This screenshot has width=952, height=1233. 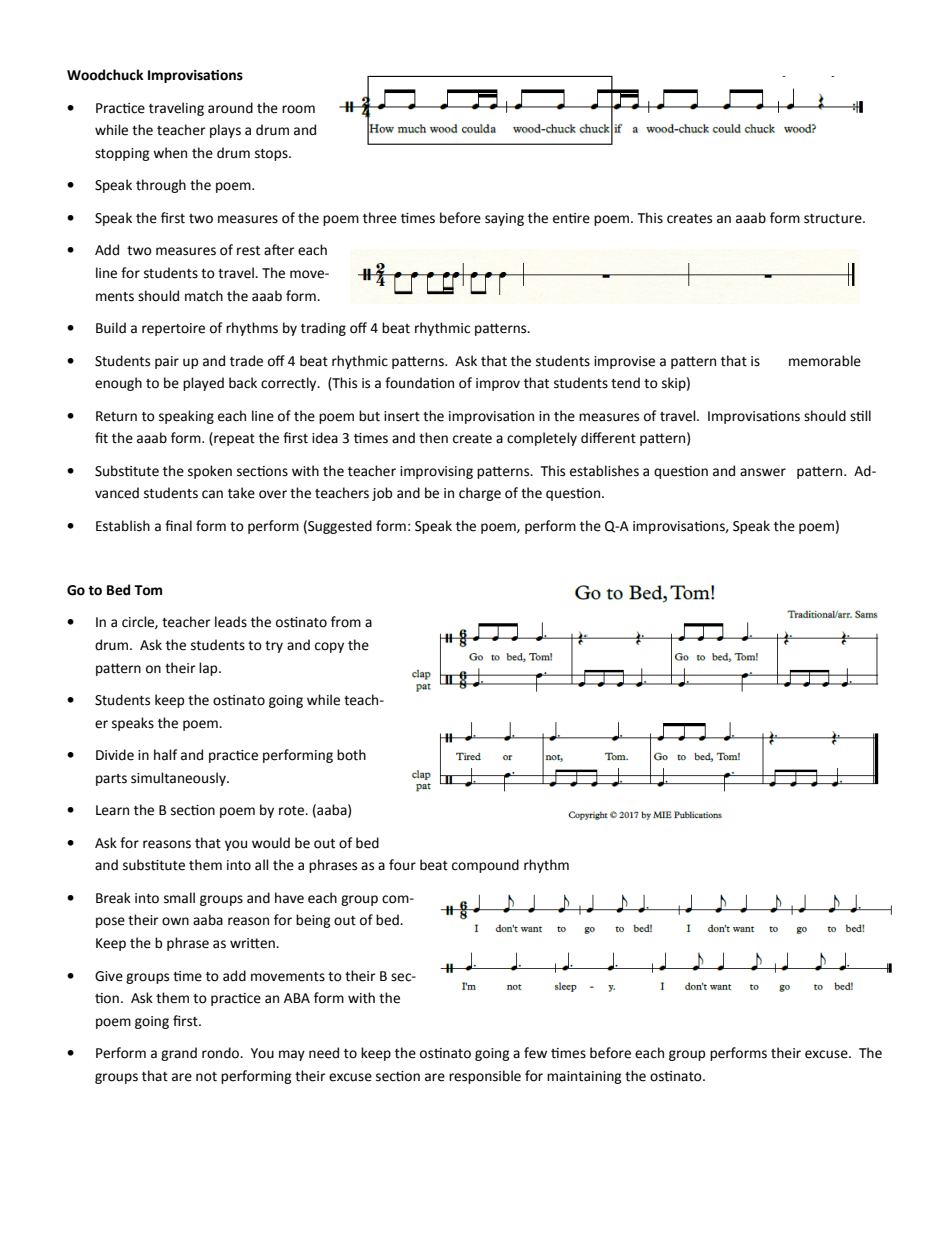 I want to click on Tom, so click(x=148, y=590).
